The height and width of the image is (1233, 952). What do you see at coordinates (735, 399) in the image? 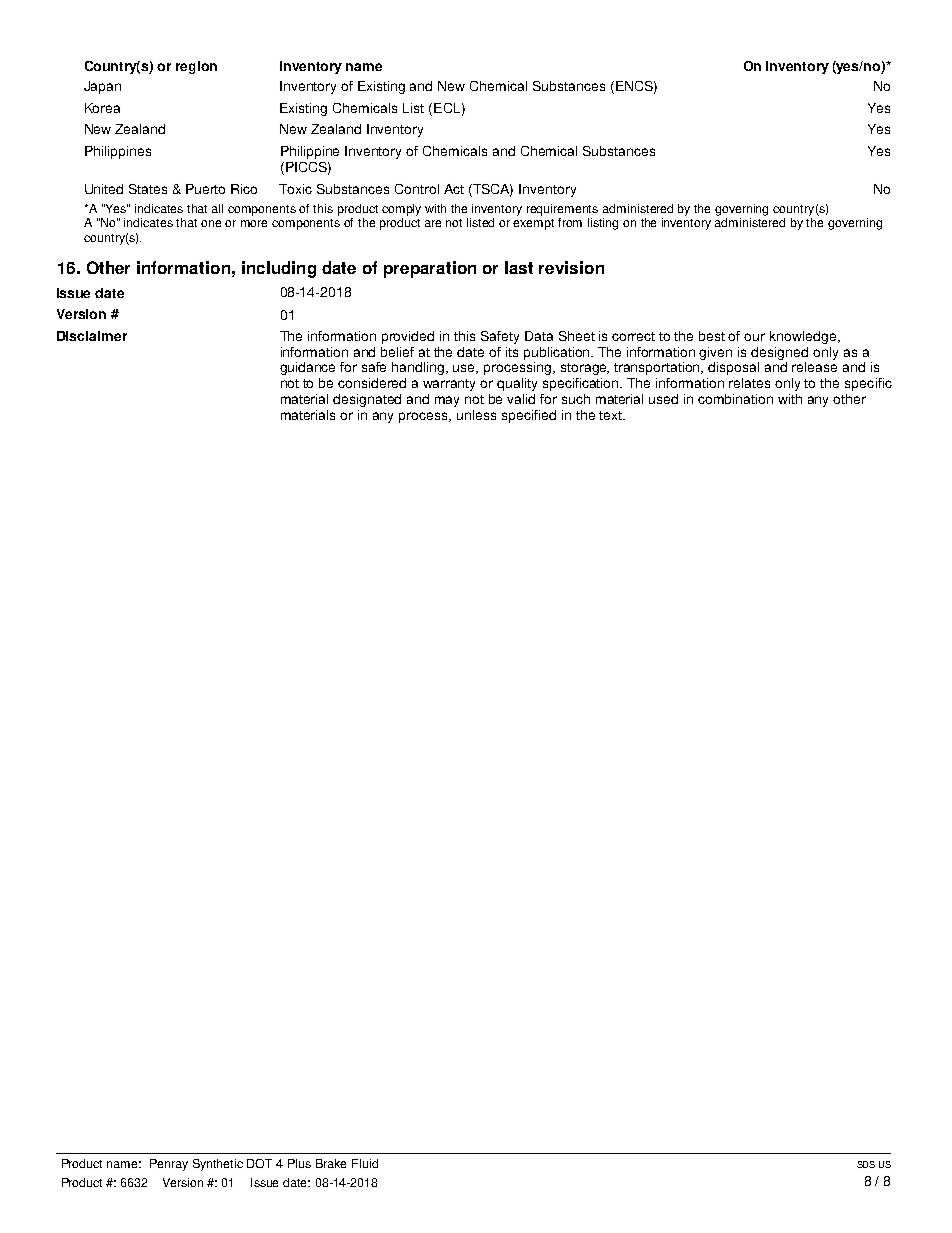
I see `combination` at bounding box center [735, 399].
